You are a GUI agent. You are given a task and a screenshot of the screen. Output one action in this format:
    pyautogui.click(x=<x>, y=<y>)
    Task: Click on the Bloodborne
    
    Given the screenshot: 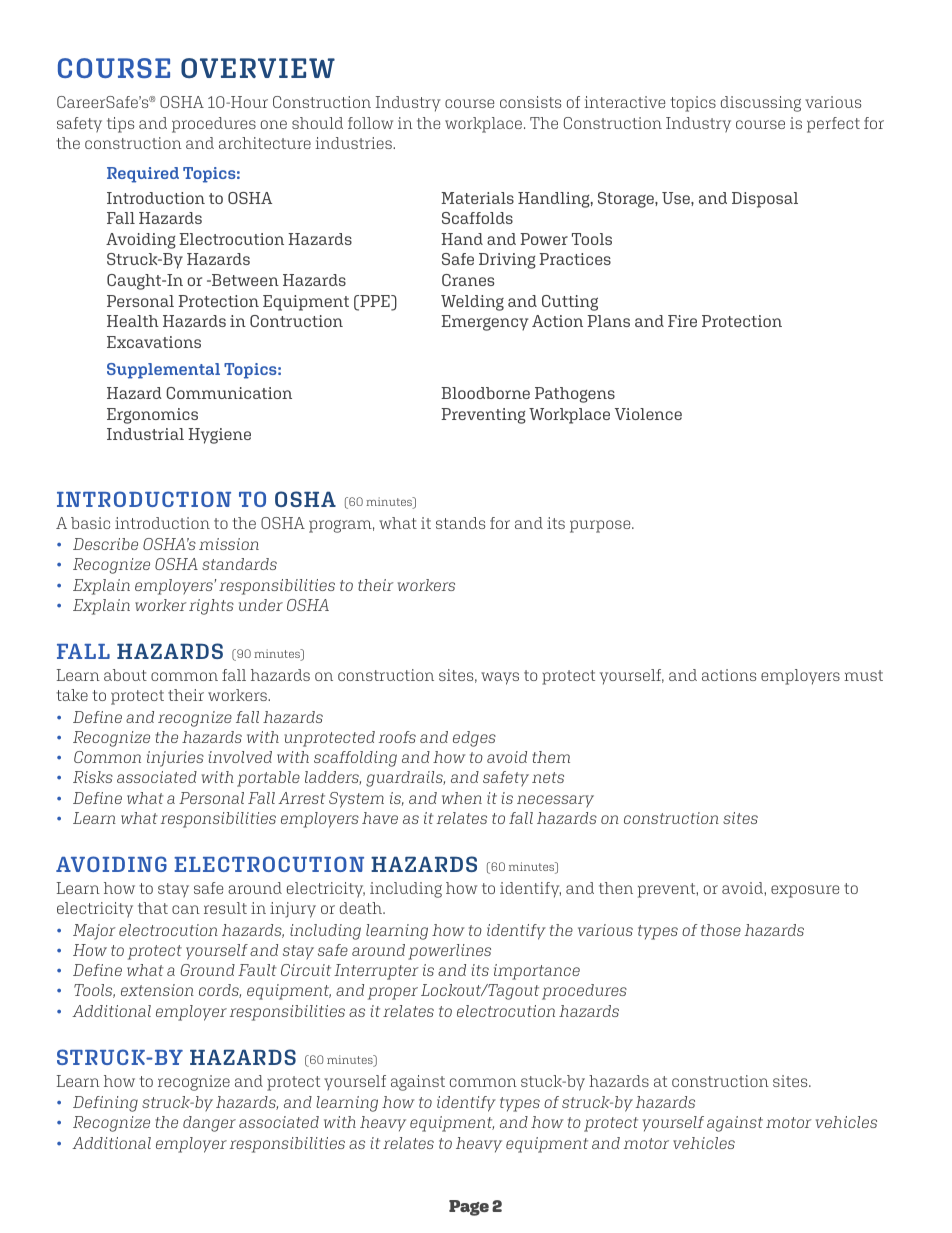 What is the action you would take?
    pyautogui.click(x=485, y=393)
